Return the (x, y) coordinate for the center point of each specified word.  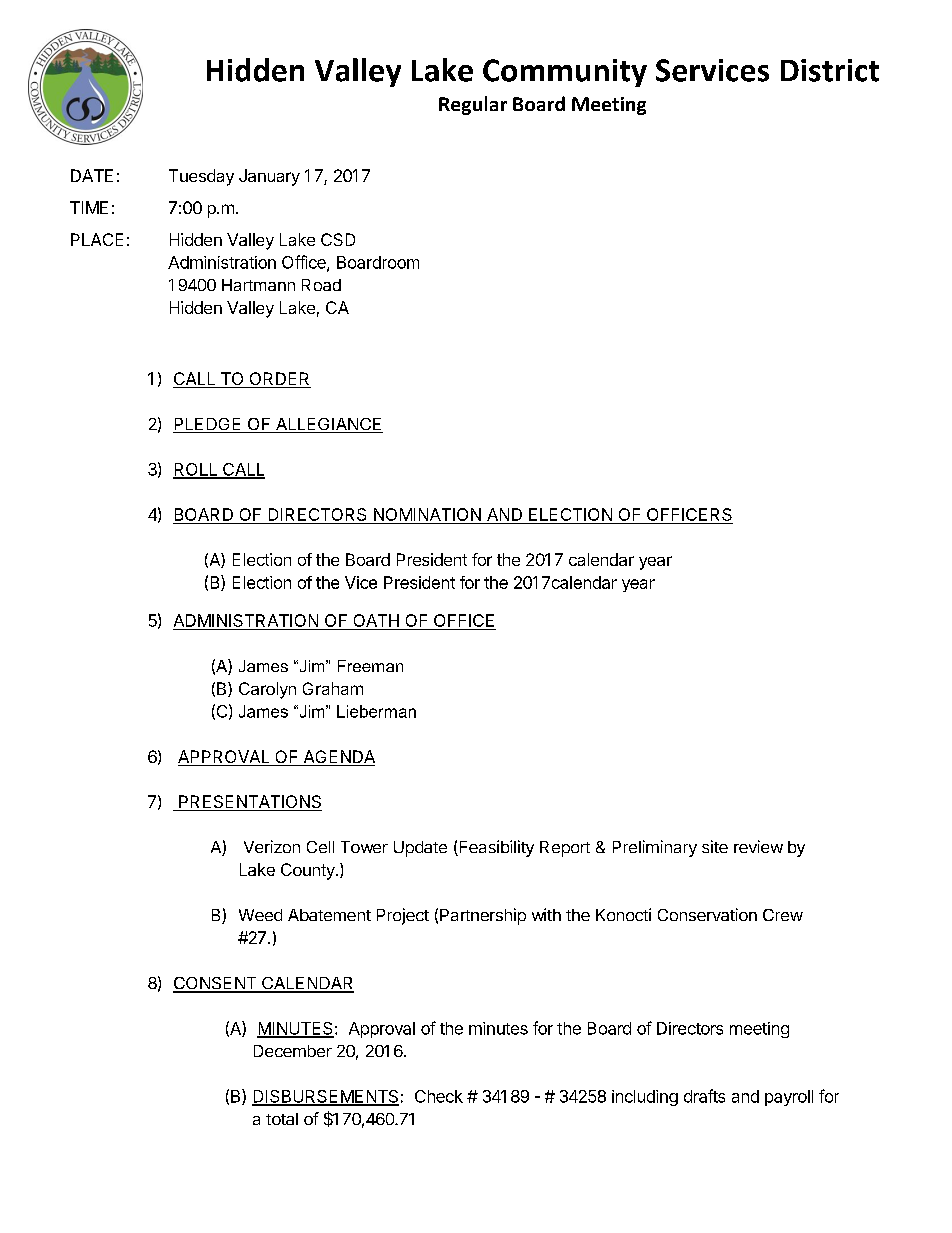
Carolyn (267, 690)
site (715, 846)
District (830, 70)
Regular (473, 105)
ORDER (279, 380)
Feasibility (495, 848)
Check (439, 1096)
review (758, 846)
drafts (704, 1096)
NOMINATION (427, 516)
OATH (376, 622)
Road (321, 285)
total (282, 1119)
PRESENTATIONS (249, 803)
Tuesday (201, 177)
